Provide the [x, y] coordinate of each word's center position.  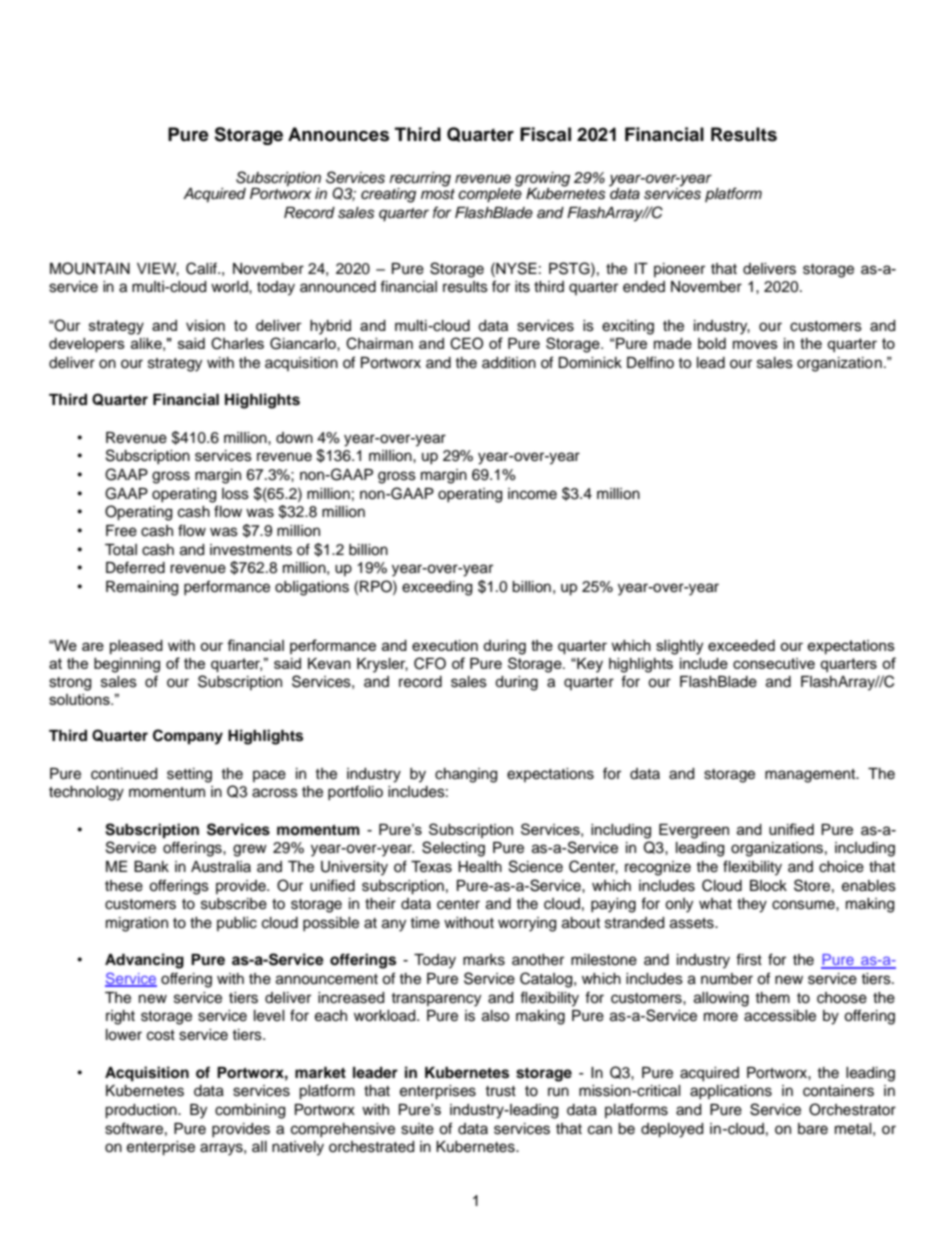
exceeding [437, 588]
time [425, 923]
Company [188, 737]
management [811, 776]
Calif [202, 268]
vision [205, 325]
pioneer [679, 270]
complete [490, 194]
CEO [466, 343]
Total [121, 549]
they [752, 905]
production [142, 1111]
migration [137, 924]
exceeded [741, 645]
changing [466, 775]
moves [755, 344]
